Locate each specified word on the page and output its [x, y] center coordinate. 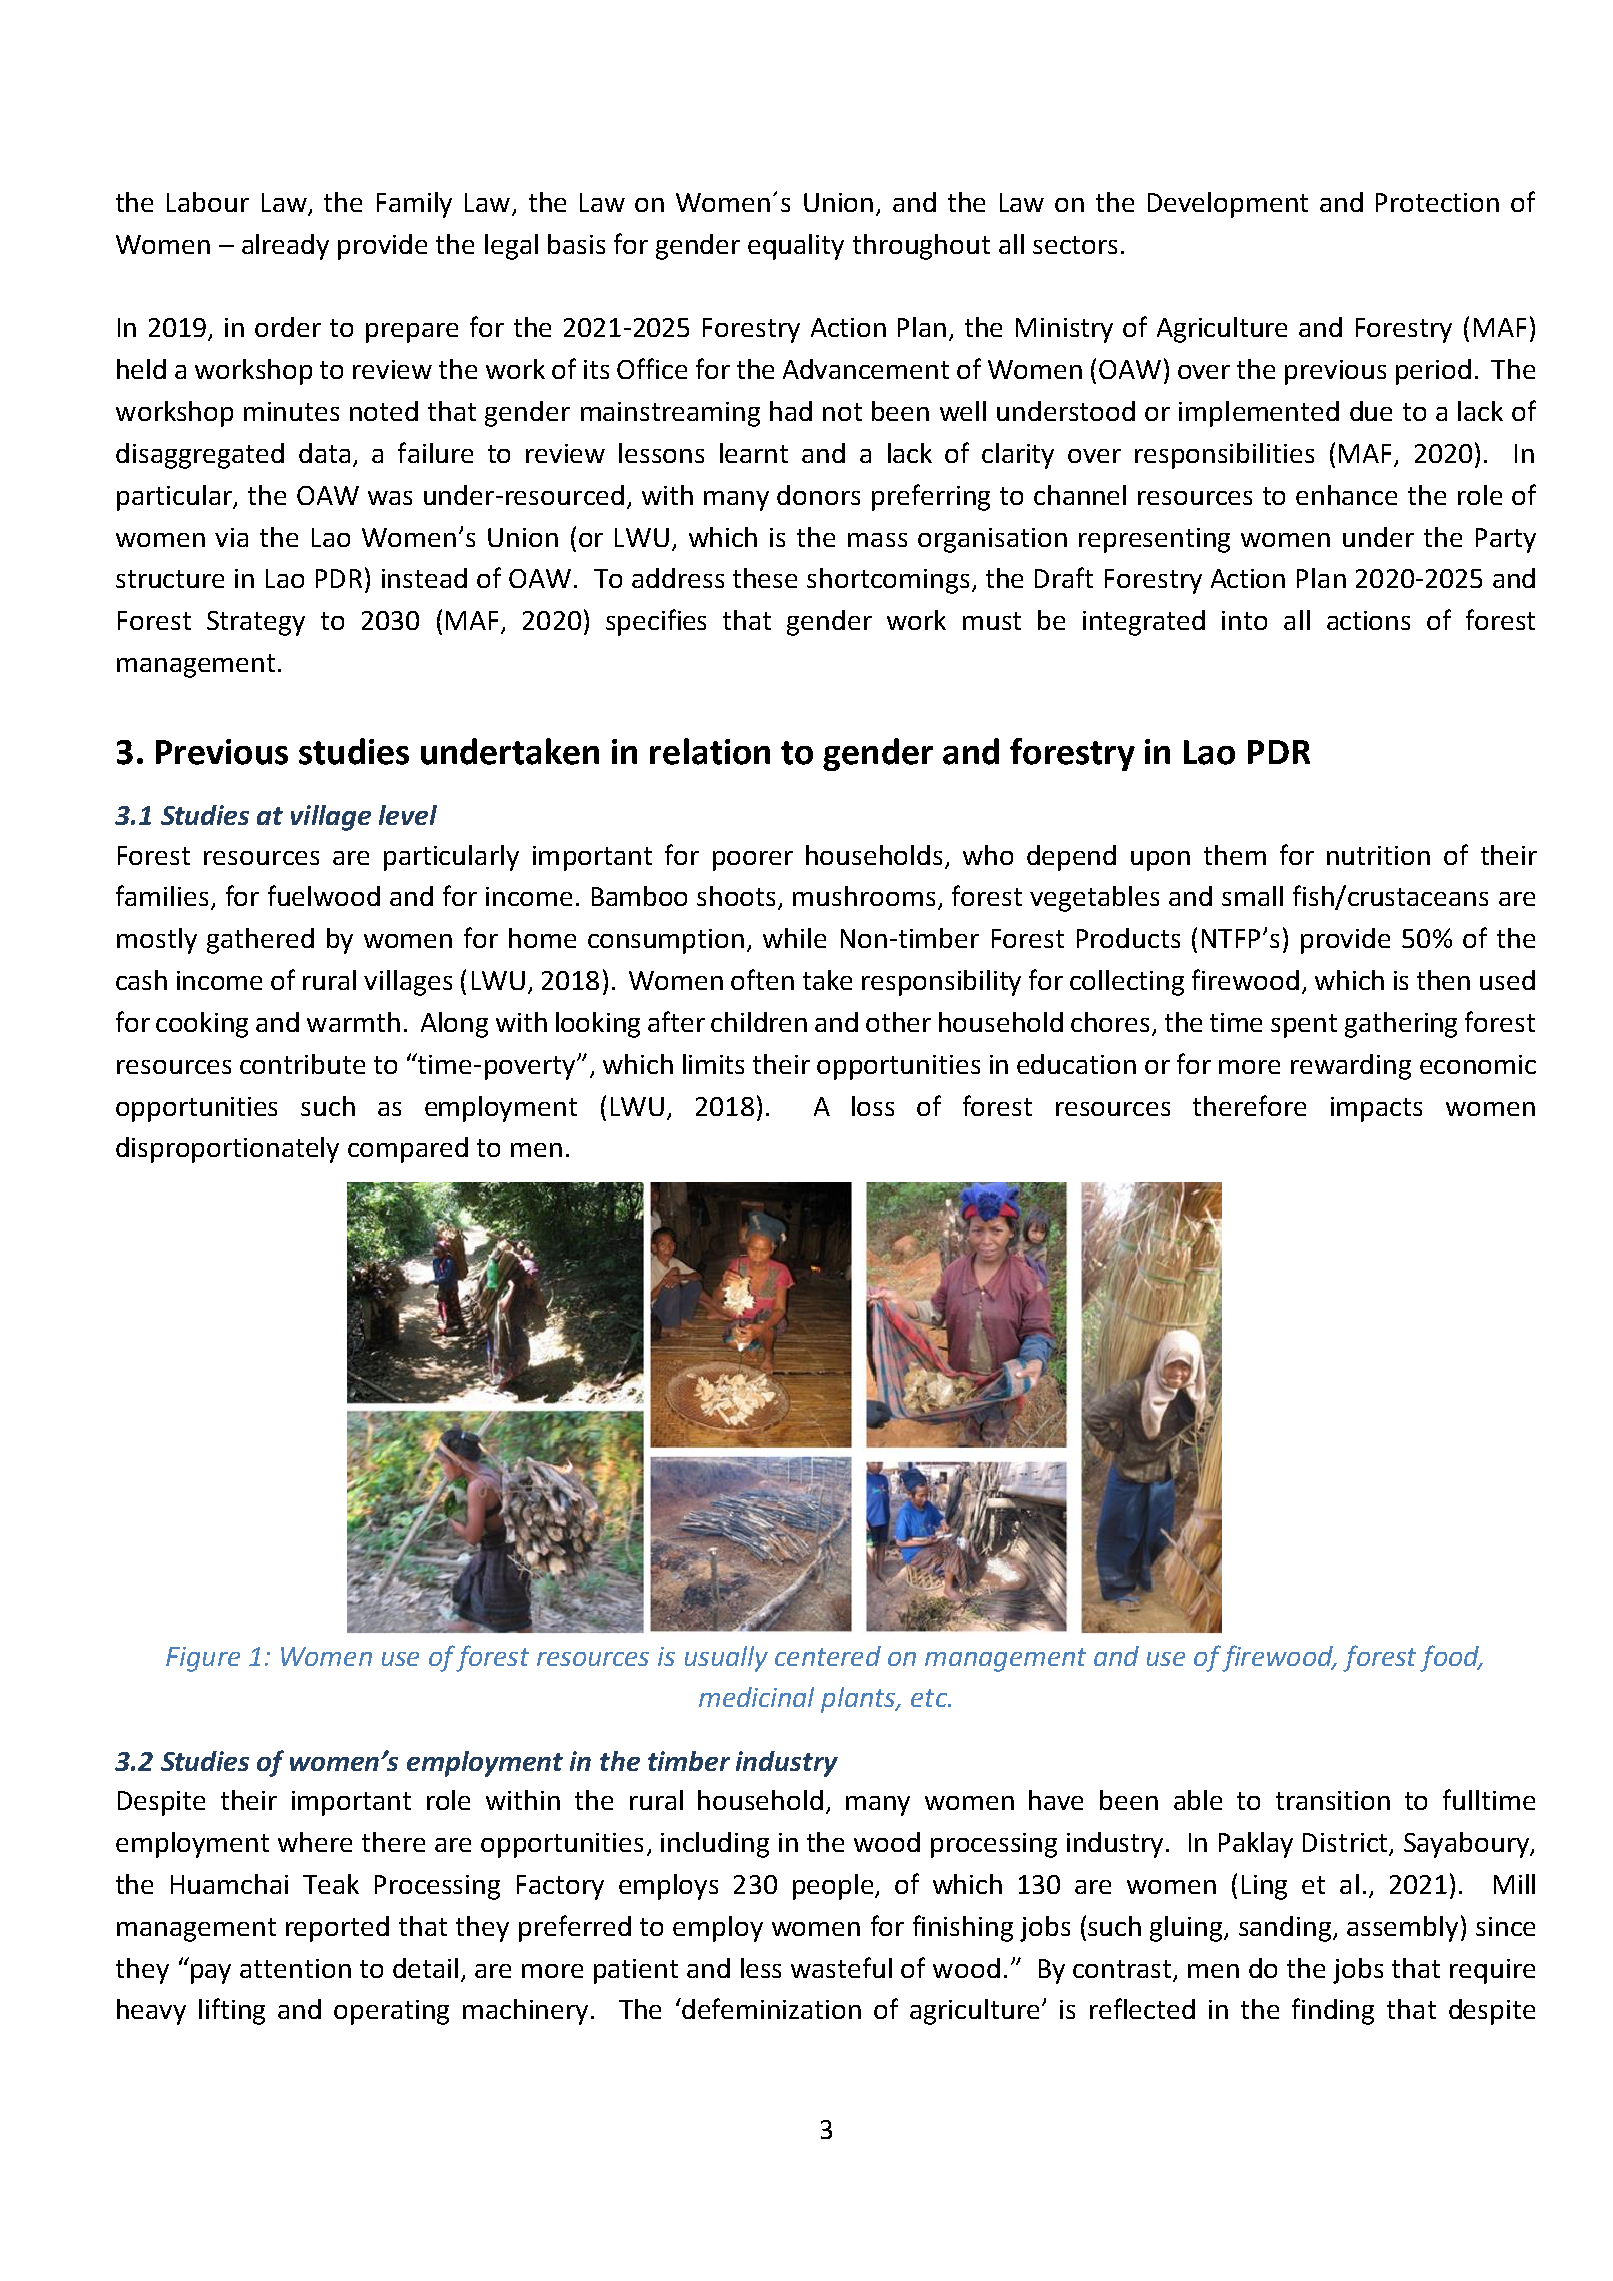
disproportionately [227, 1150]
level [408, 815]
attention [295, 1968]
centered [828, 1656]
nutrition [1378, 855]
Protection [1437, 202]
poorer [753, 861]
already [285, 247]
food [1450, 1658]
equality [796, 247]
